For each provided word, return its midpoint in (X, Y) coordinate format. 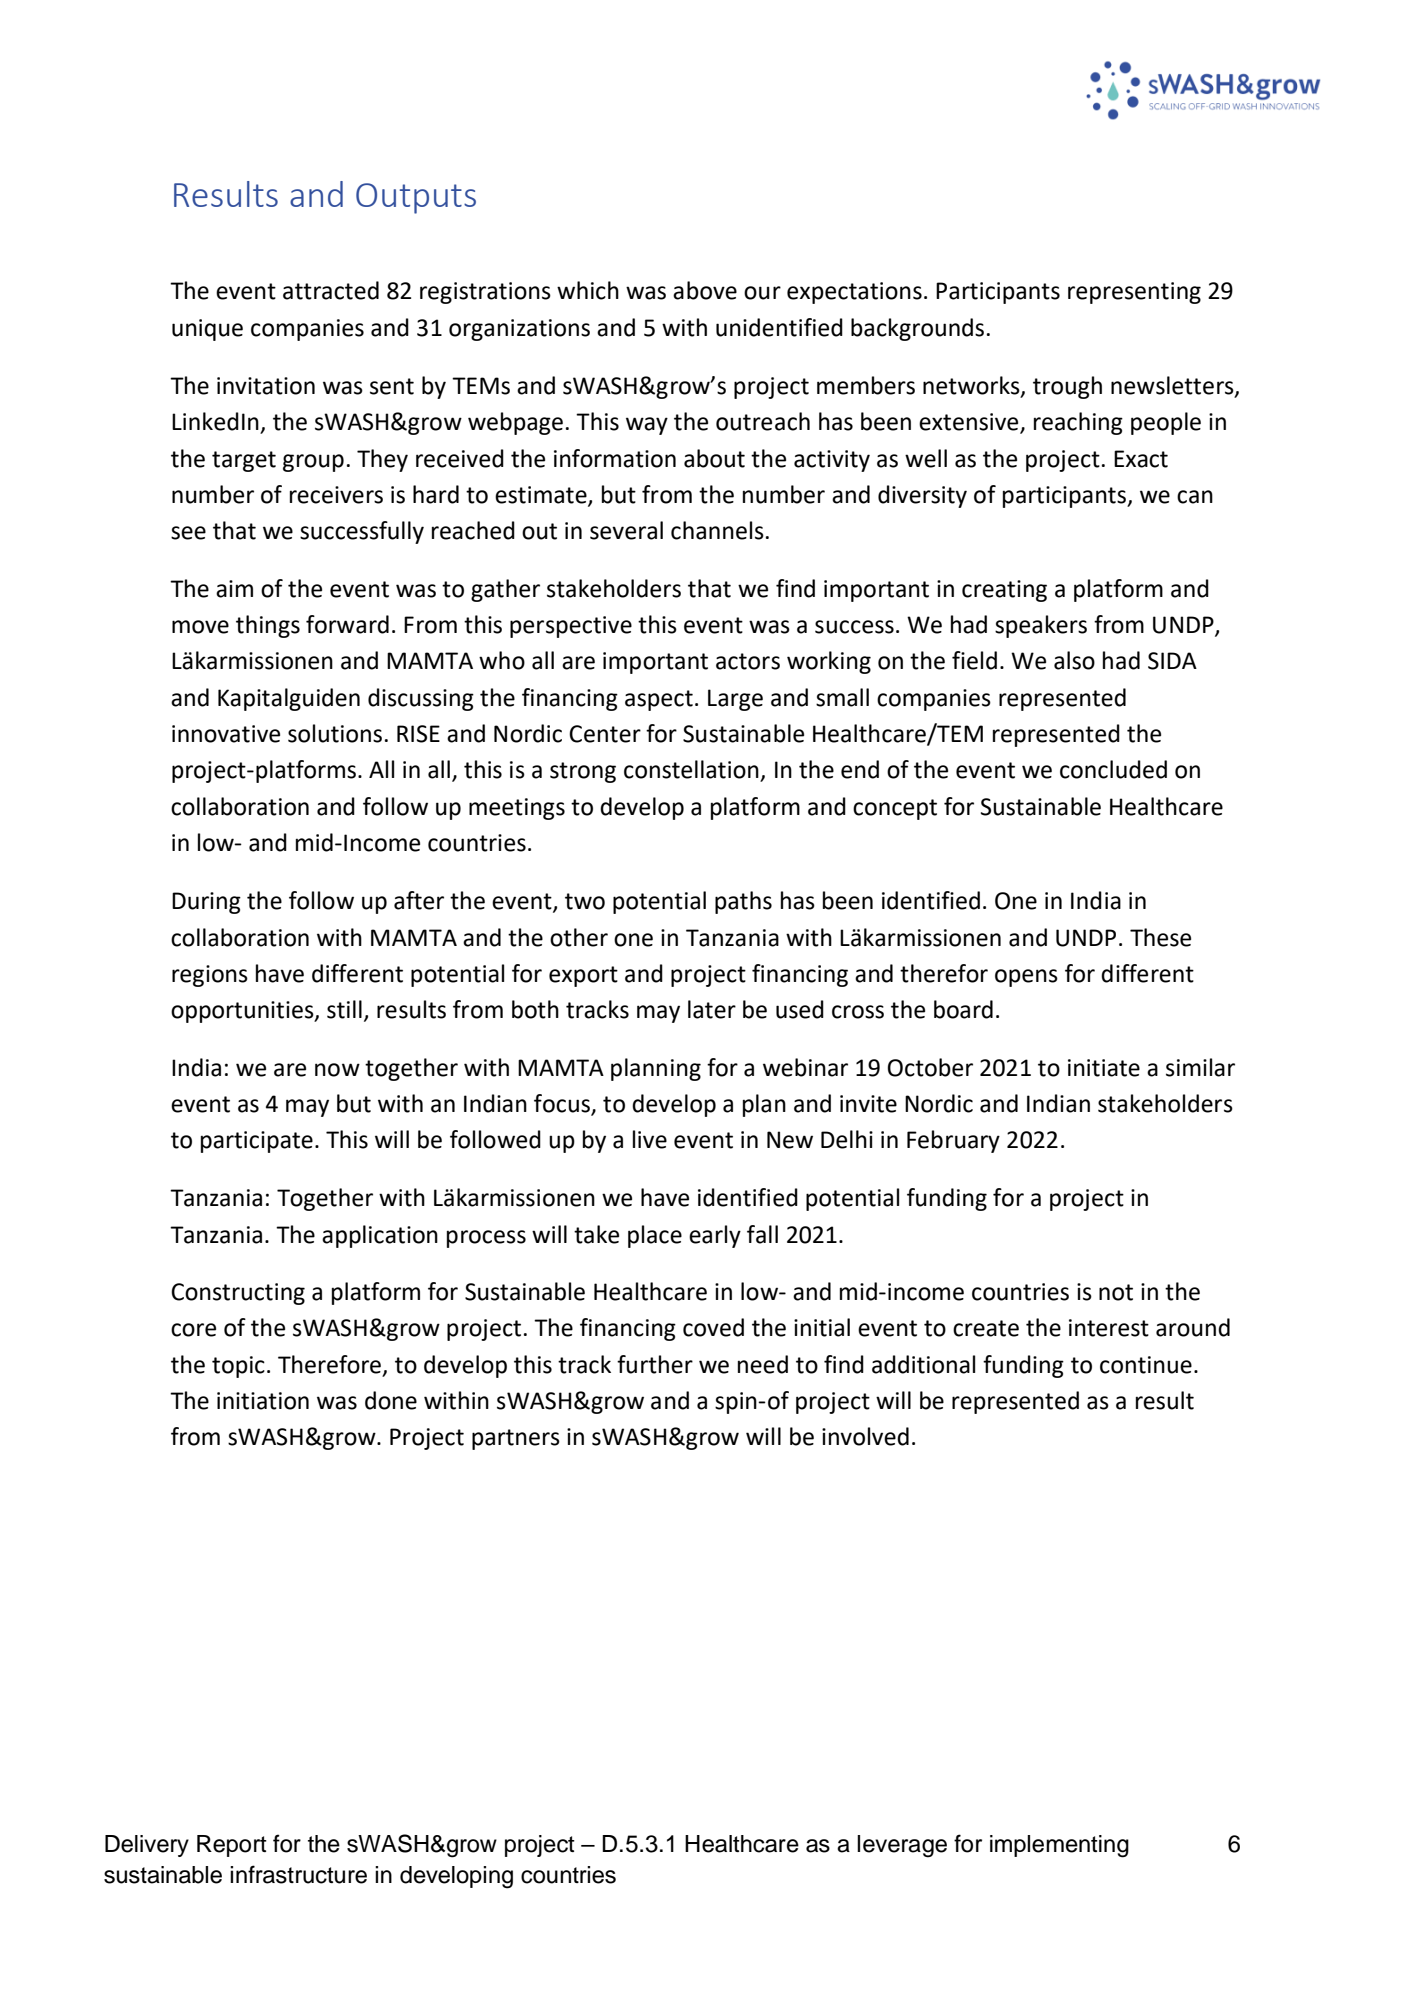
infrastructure (298, 1874)
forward (347, 624)
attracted (331, 290)
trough (1067, 387)
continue (1146, 1365)
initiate (1104, 1068)
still (344, 1009)
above (705, 290)
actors (748, 661)
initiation (263, 1401)
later (712, 1009)
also (1074, 660)
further (655, 1364)
